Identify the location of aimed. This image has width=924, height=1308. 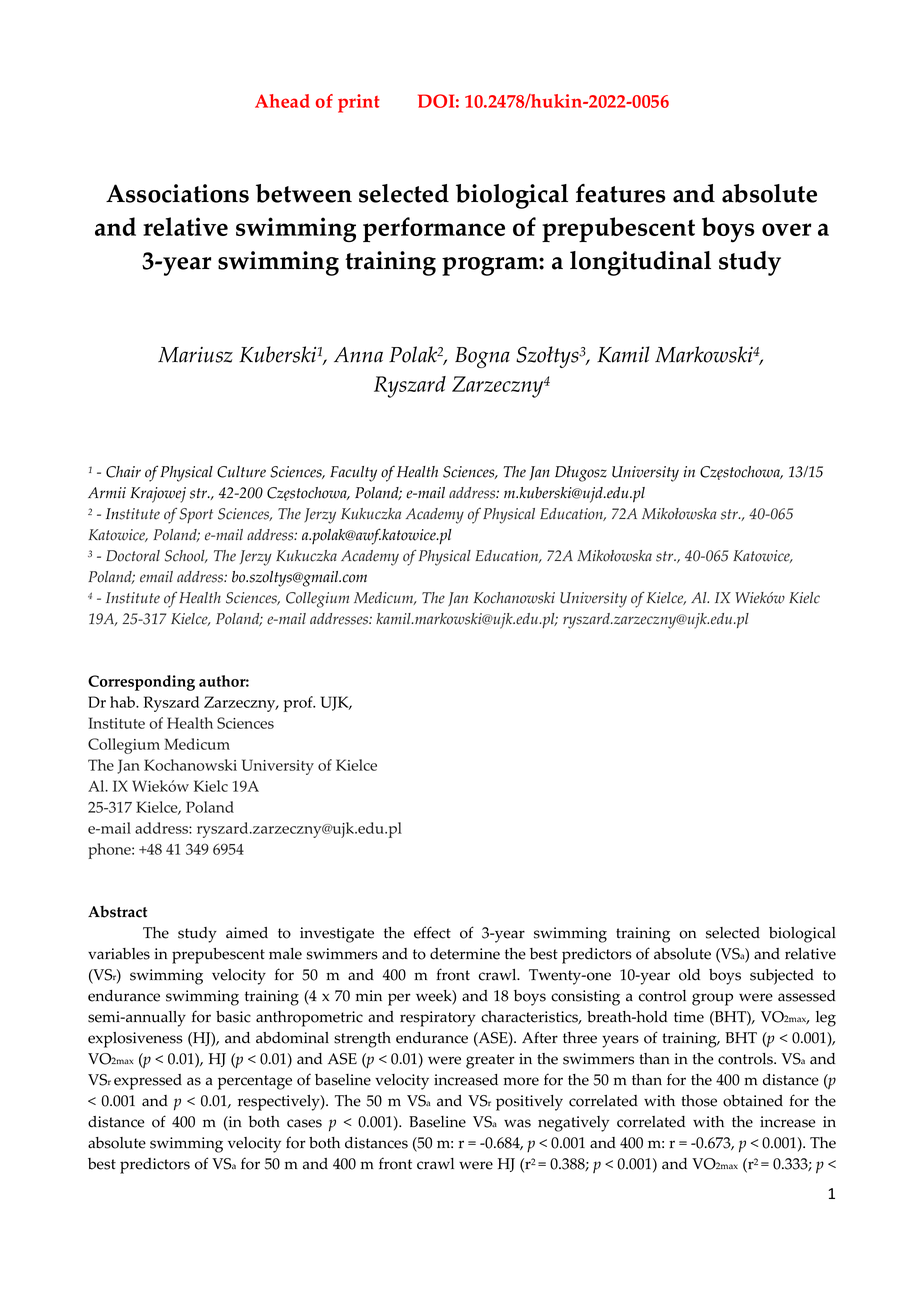
(247, 933).
